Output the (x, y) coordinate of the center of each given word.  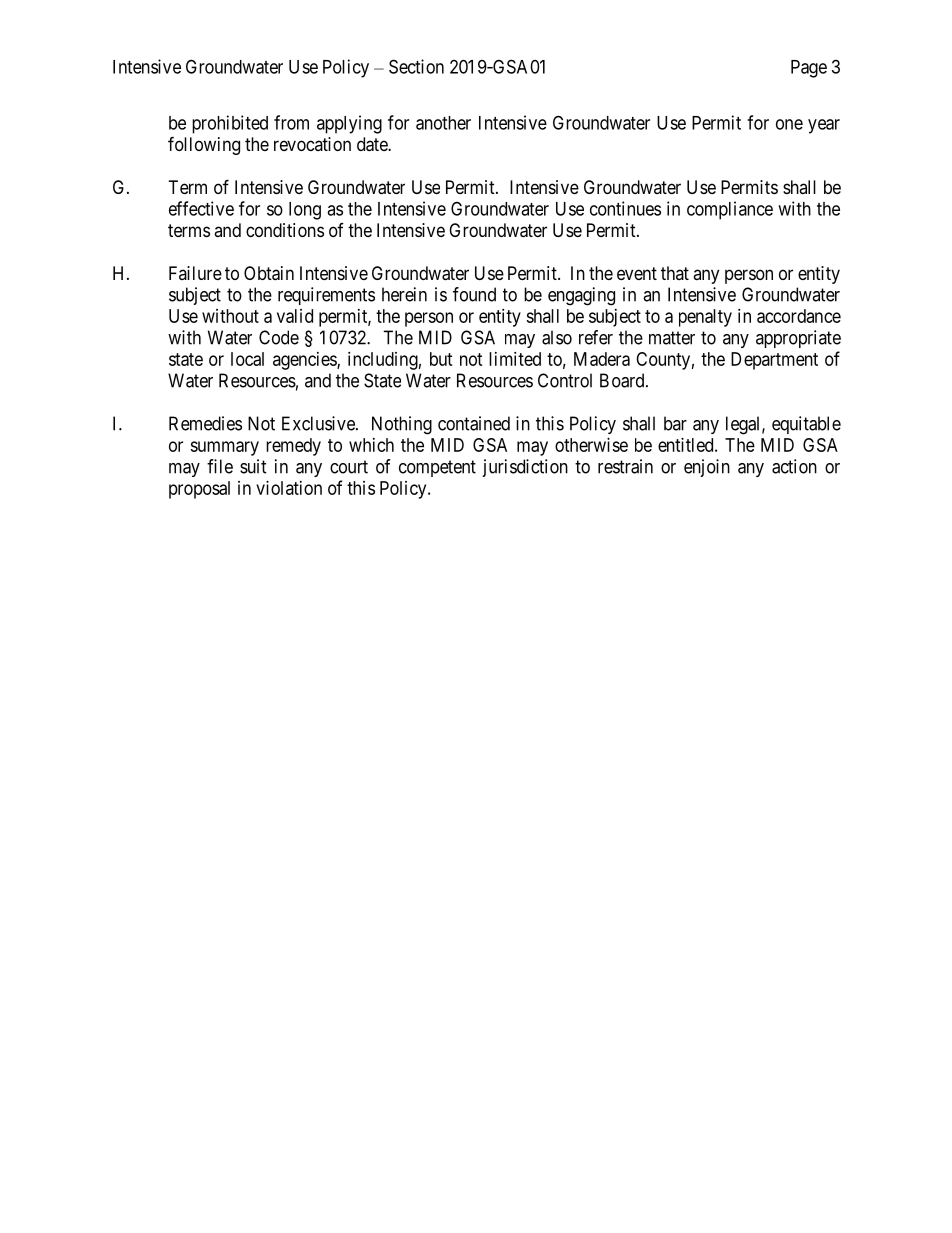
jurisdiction (525, 468)
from (291, 122)
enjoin (707, 468)
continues (625, 208)
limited (515, 359)
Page (809, 69)
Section (416, 66)
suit (253, 466)
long (305, 211)
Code (279, 337)
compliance (730, 210)
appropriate (798, 339)
